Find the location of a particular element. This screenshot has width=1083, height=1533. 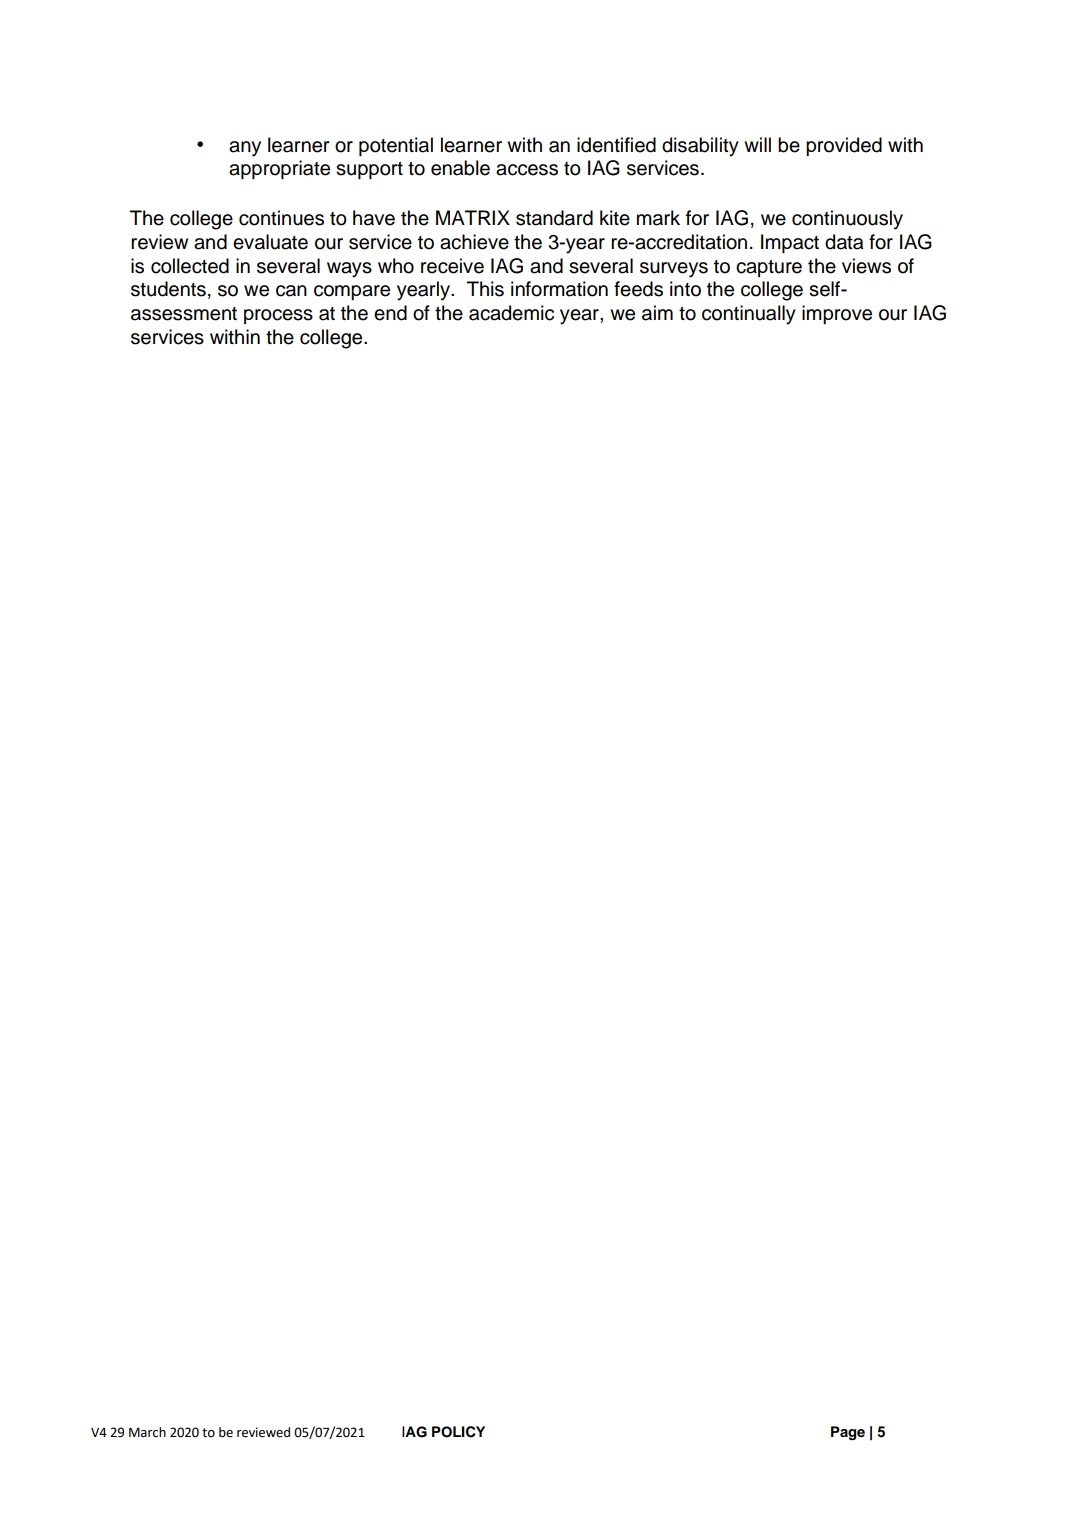

March is located at coordinates (147, 1432).
